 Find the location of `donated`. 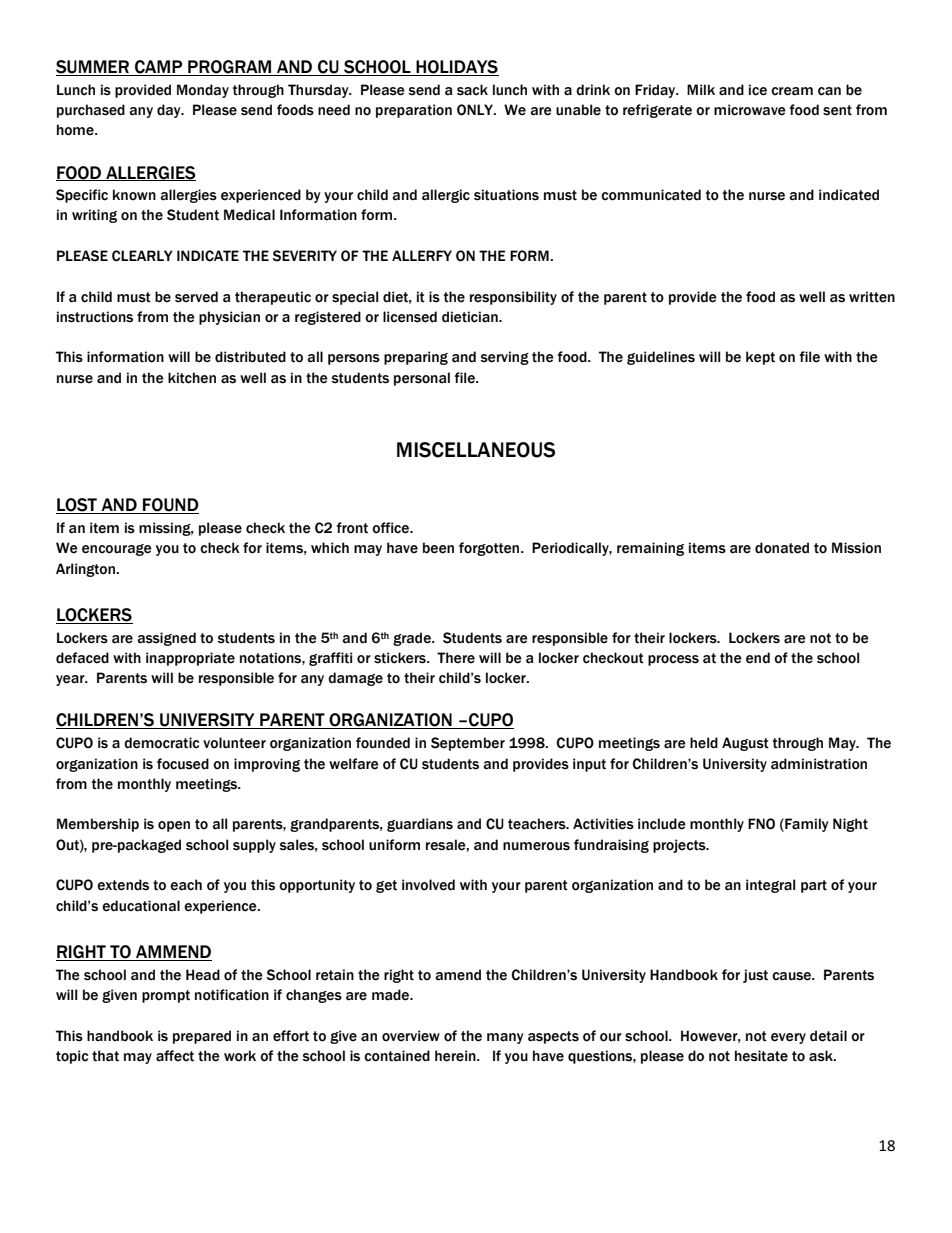

donated is located at coordinates (782, 548).
